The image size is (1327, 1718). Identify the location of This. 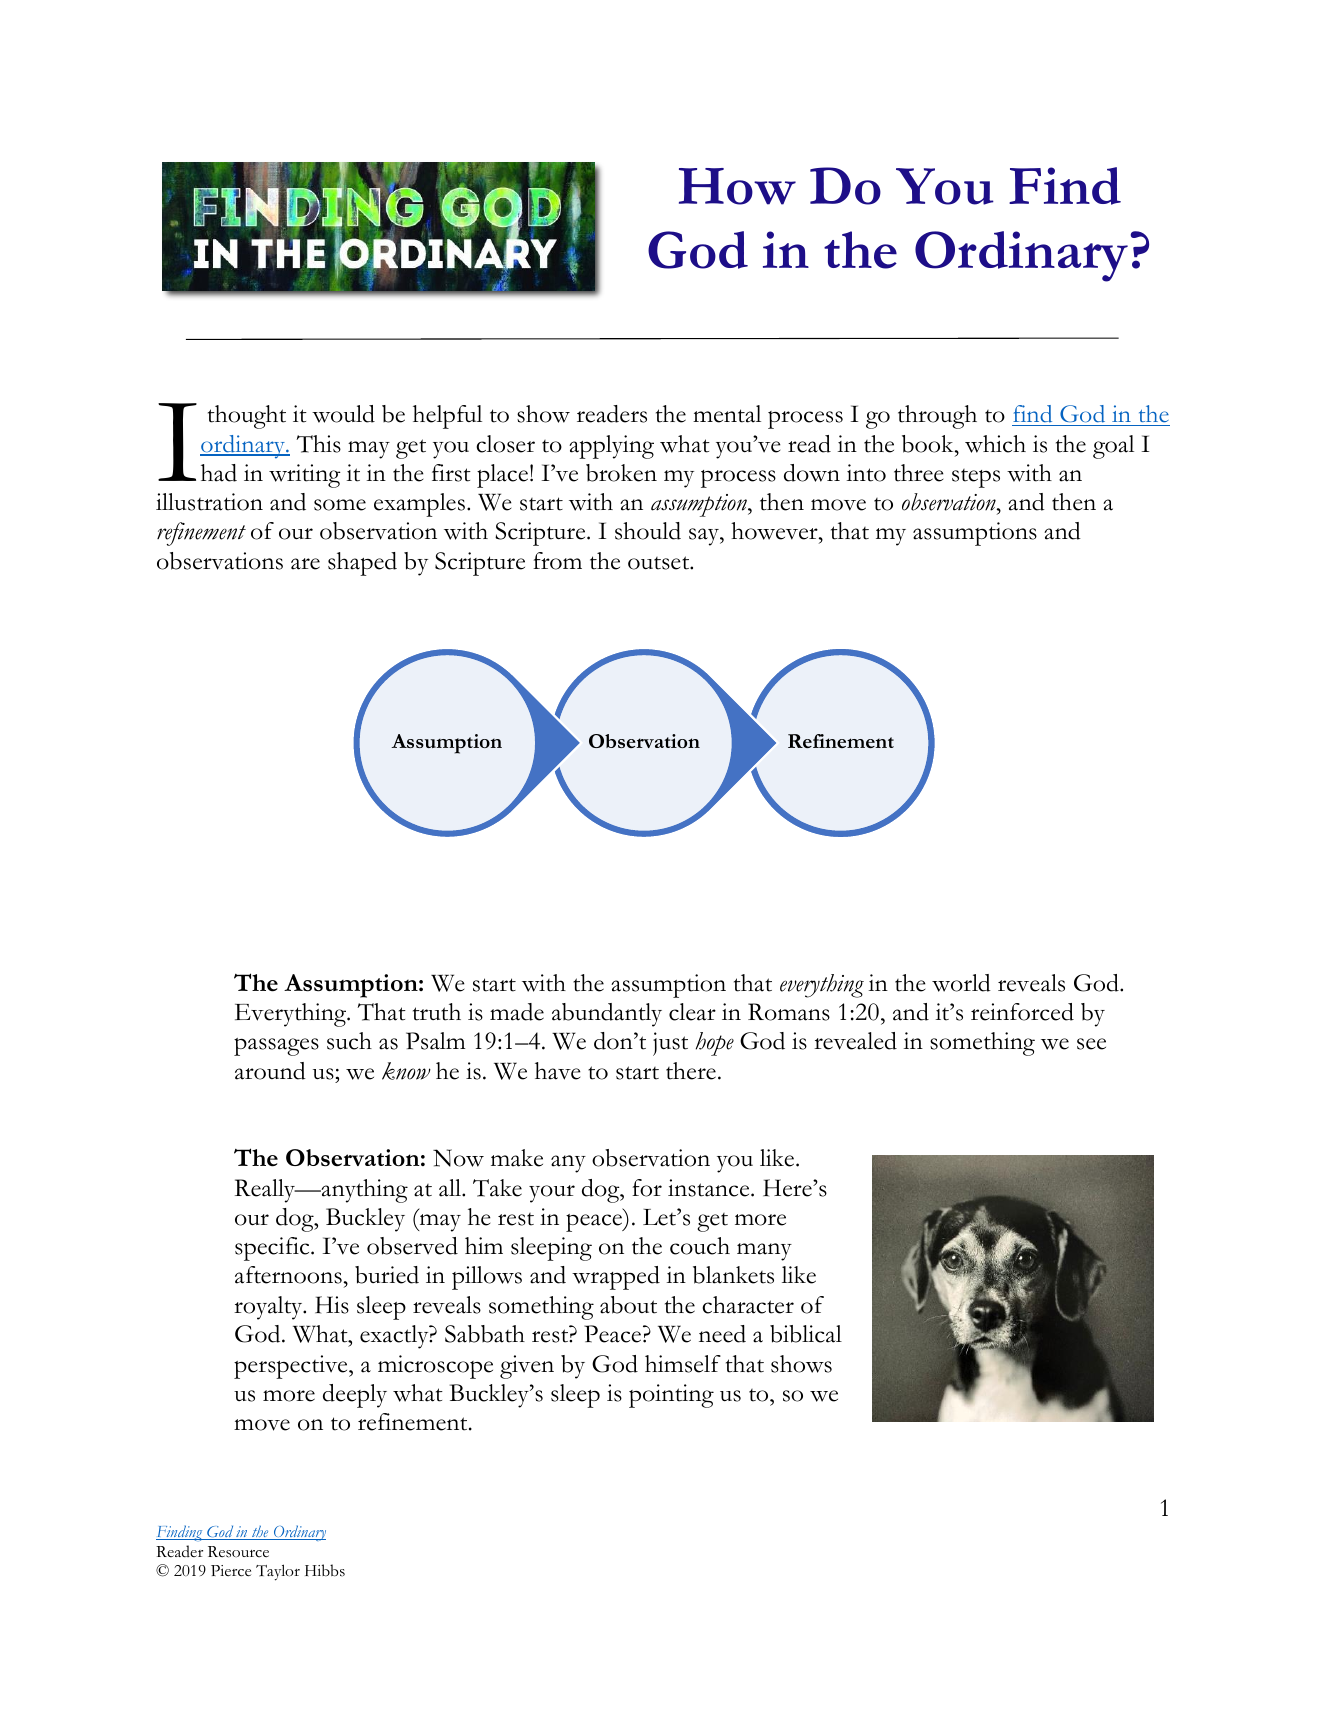
(318, 444).
